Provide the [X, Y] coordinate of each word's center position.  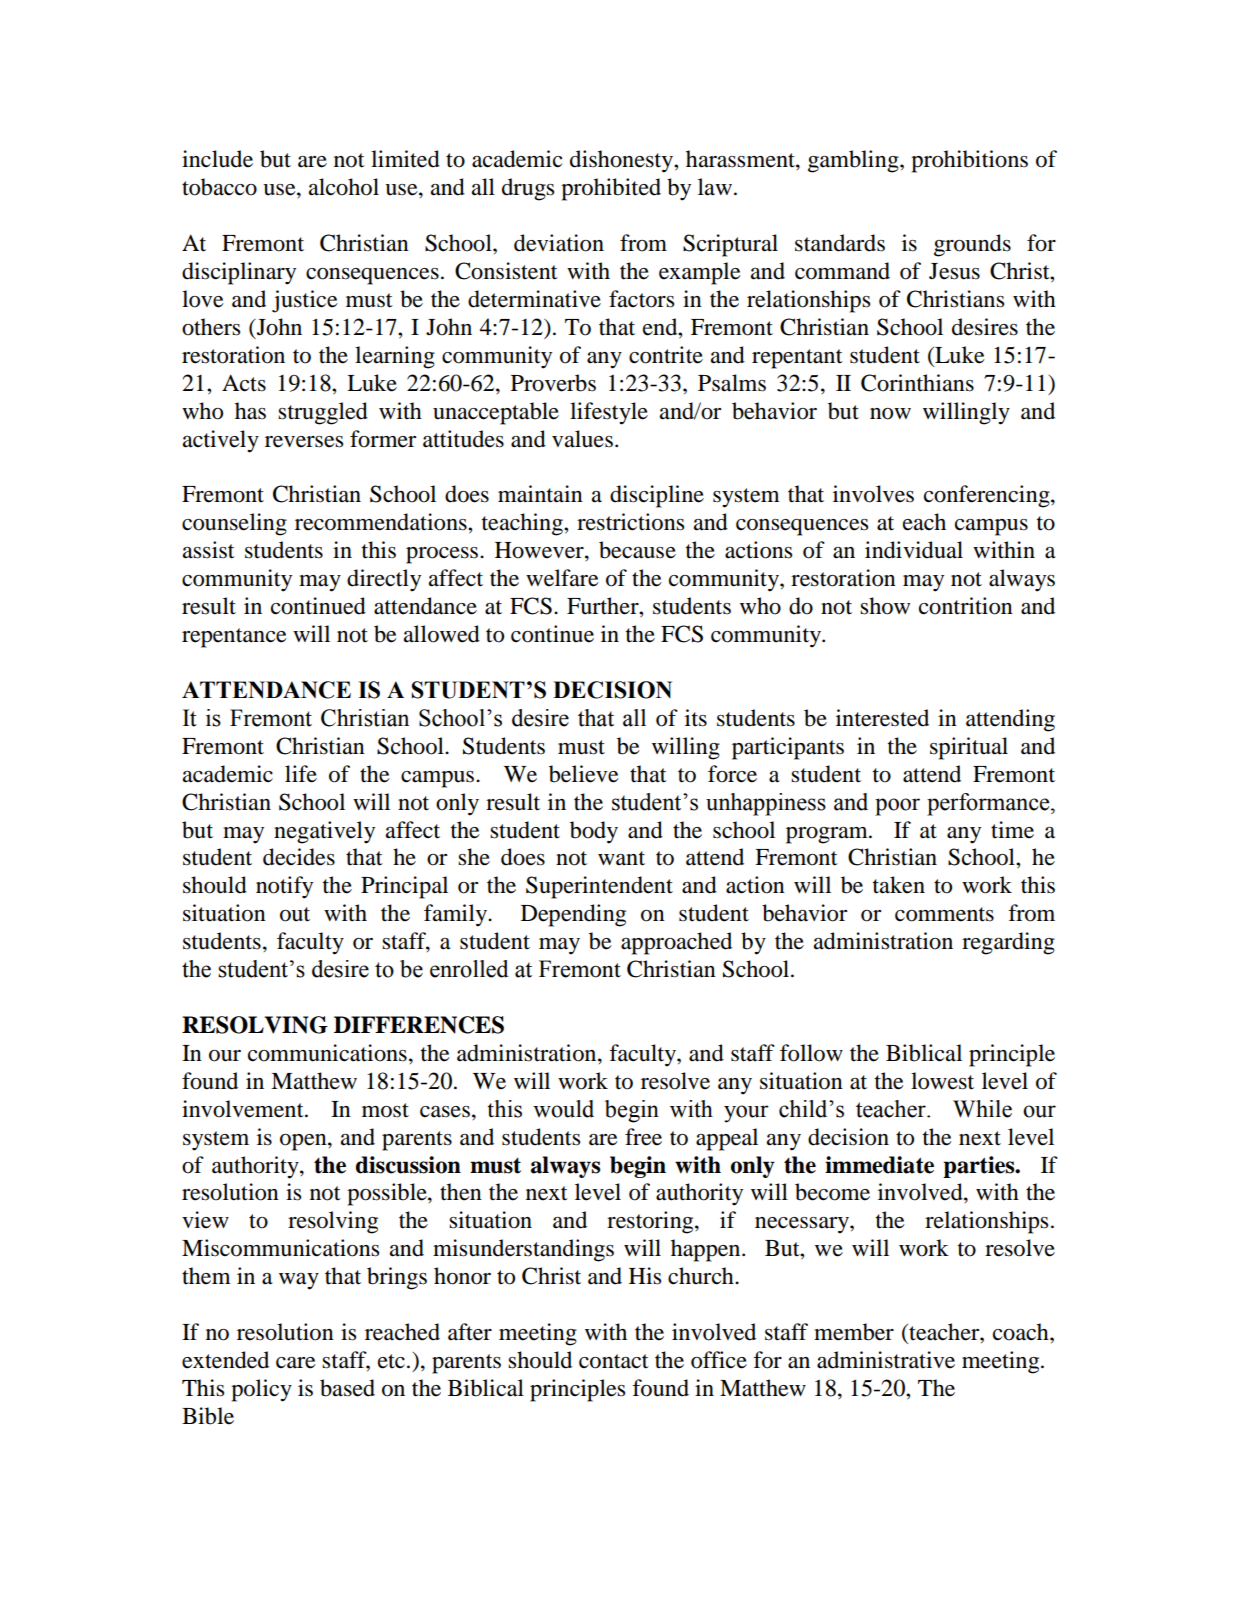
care [296, 1363]
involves [873, 494]
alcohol [344, 187]
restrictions [630, 522]
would [563, 1109]
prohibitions [969, 161]
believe [584, 774]
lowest [942, 1081]
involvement [244, 1109]
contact [614, 1361]
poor [897, 807]
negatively [324, 832]
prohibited [611, 189]
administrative [886, 1360]
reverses [304, 442]
